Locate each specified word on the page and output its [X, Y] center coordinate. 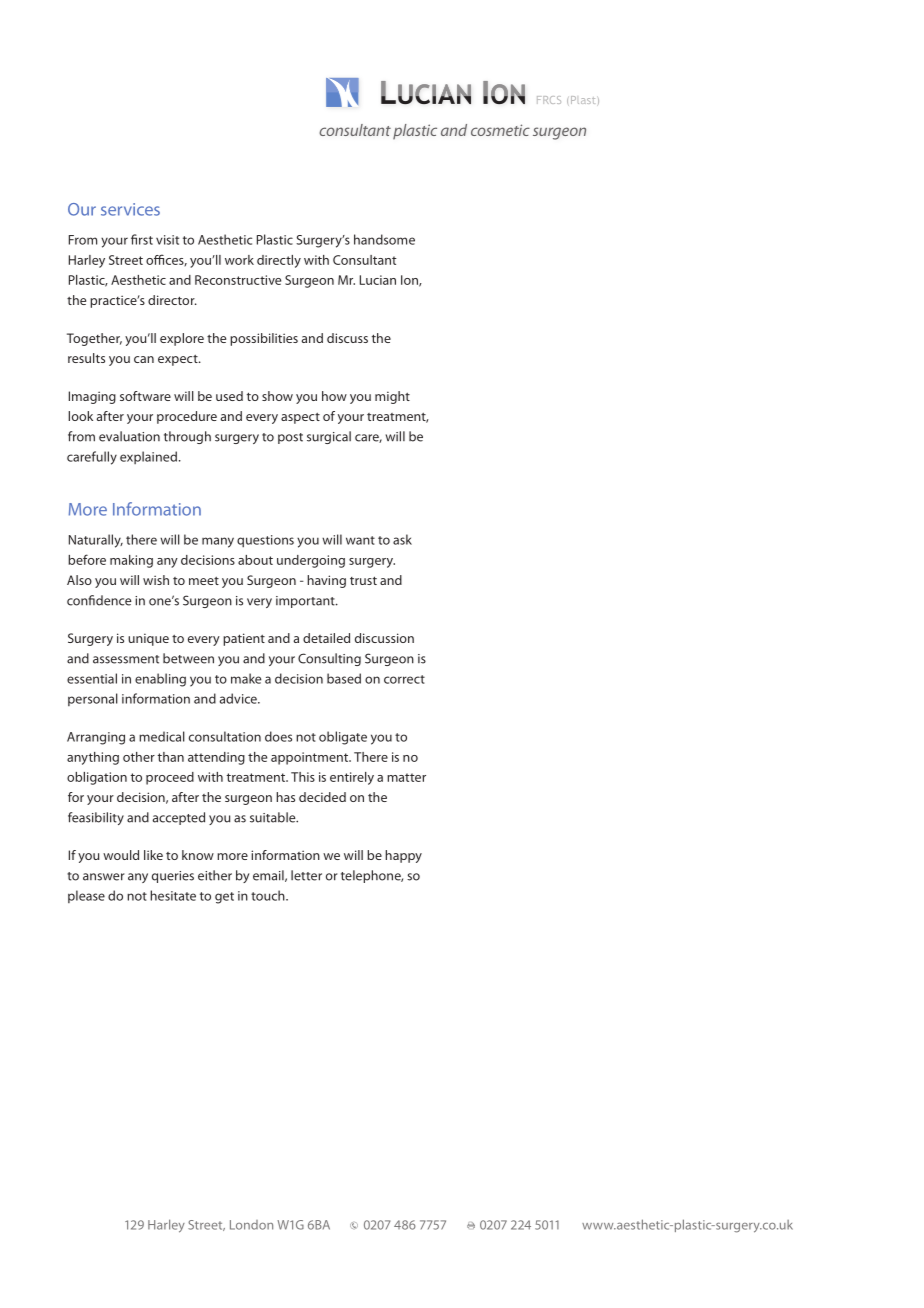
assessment [126, 659]
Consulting [329, 659]
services [130, 209]
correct [404, 679]
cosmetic [500, 130]
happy [403, 856]
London [251, 1225]
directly [279, 261]
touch [269, 895]
